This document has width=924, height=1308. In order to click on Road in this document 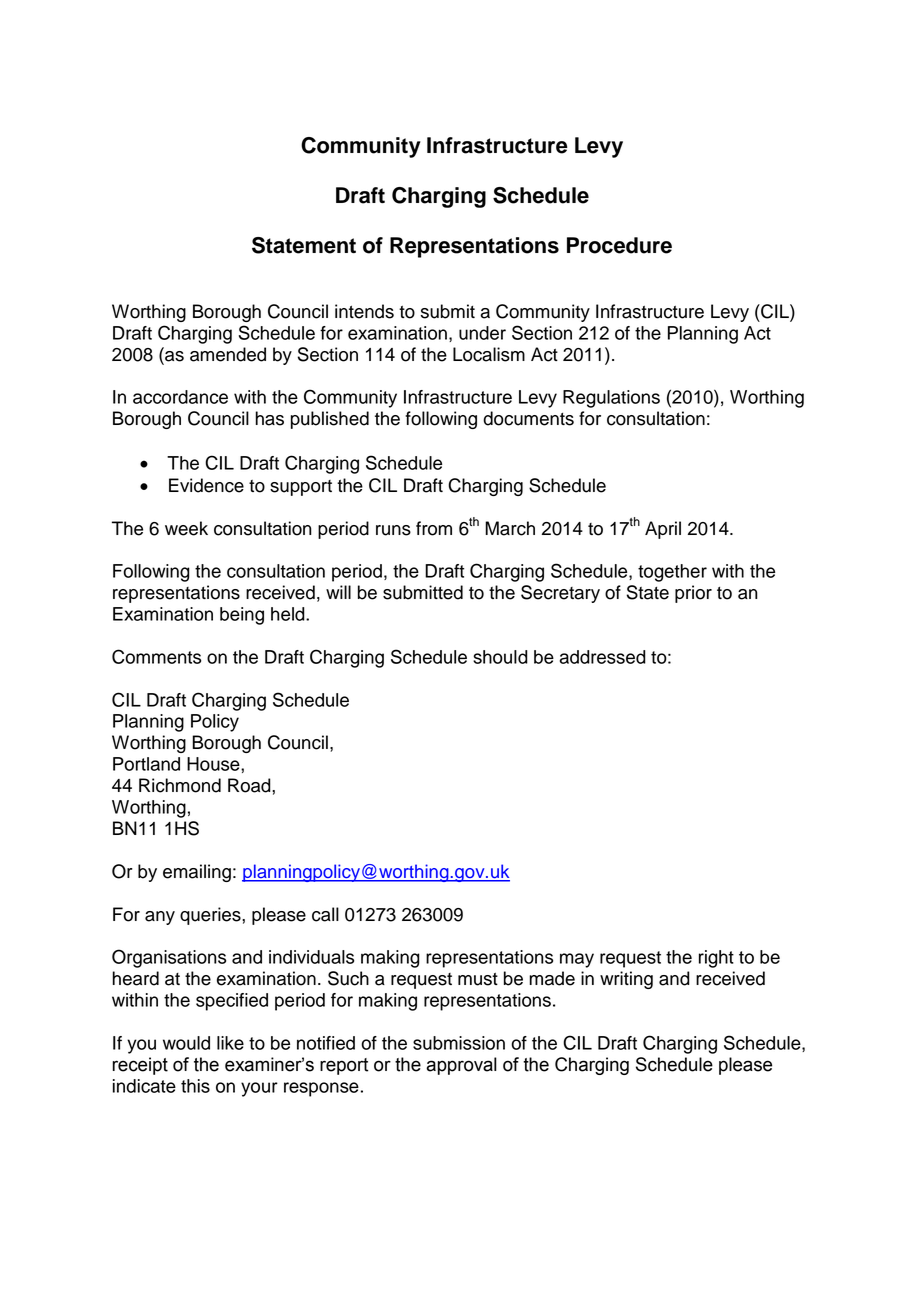, I will do `click(250, 785)`.
